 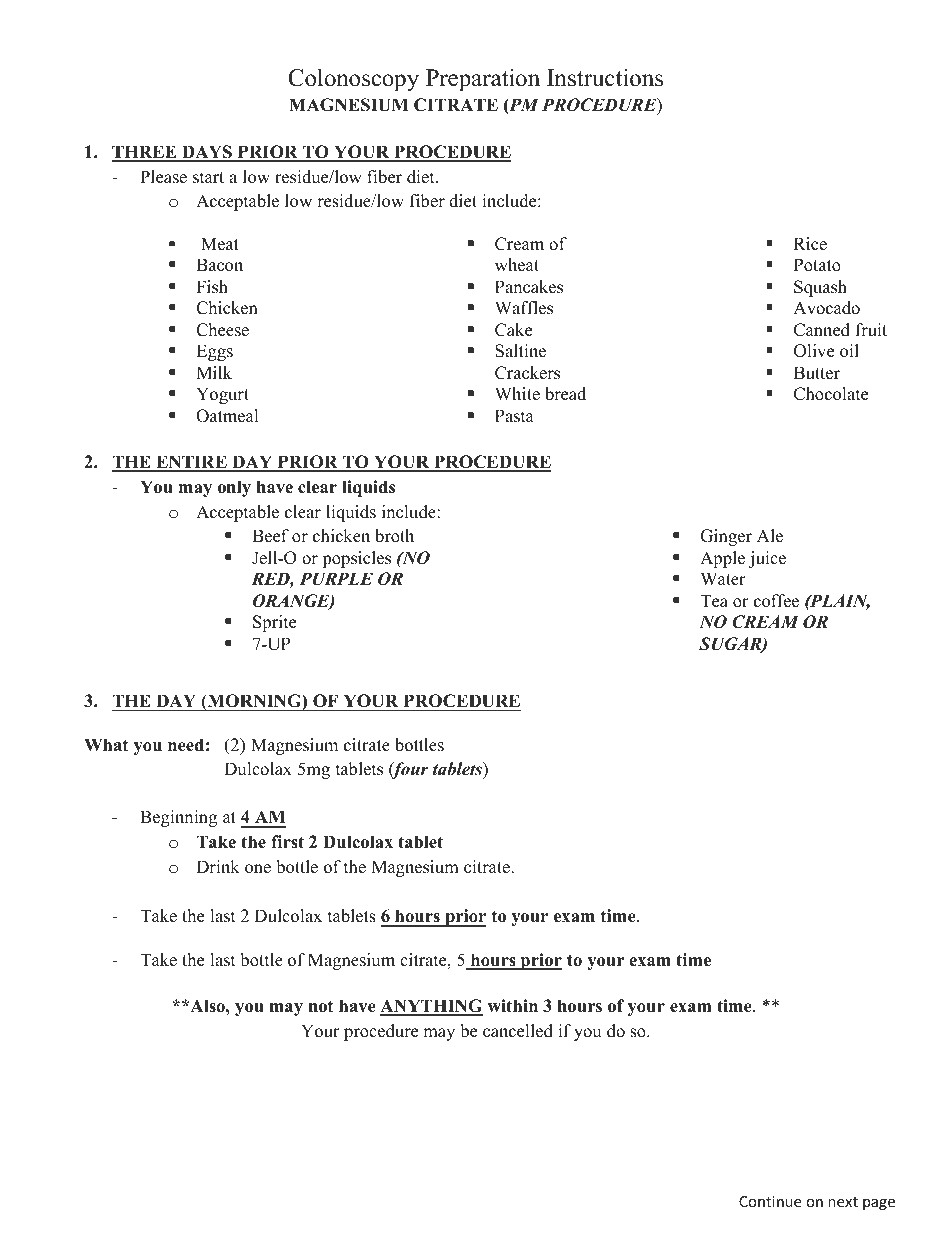 I want to click on not, so click(x=321, y=1007).
